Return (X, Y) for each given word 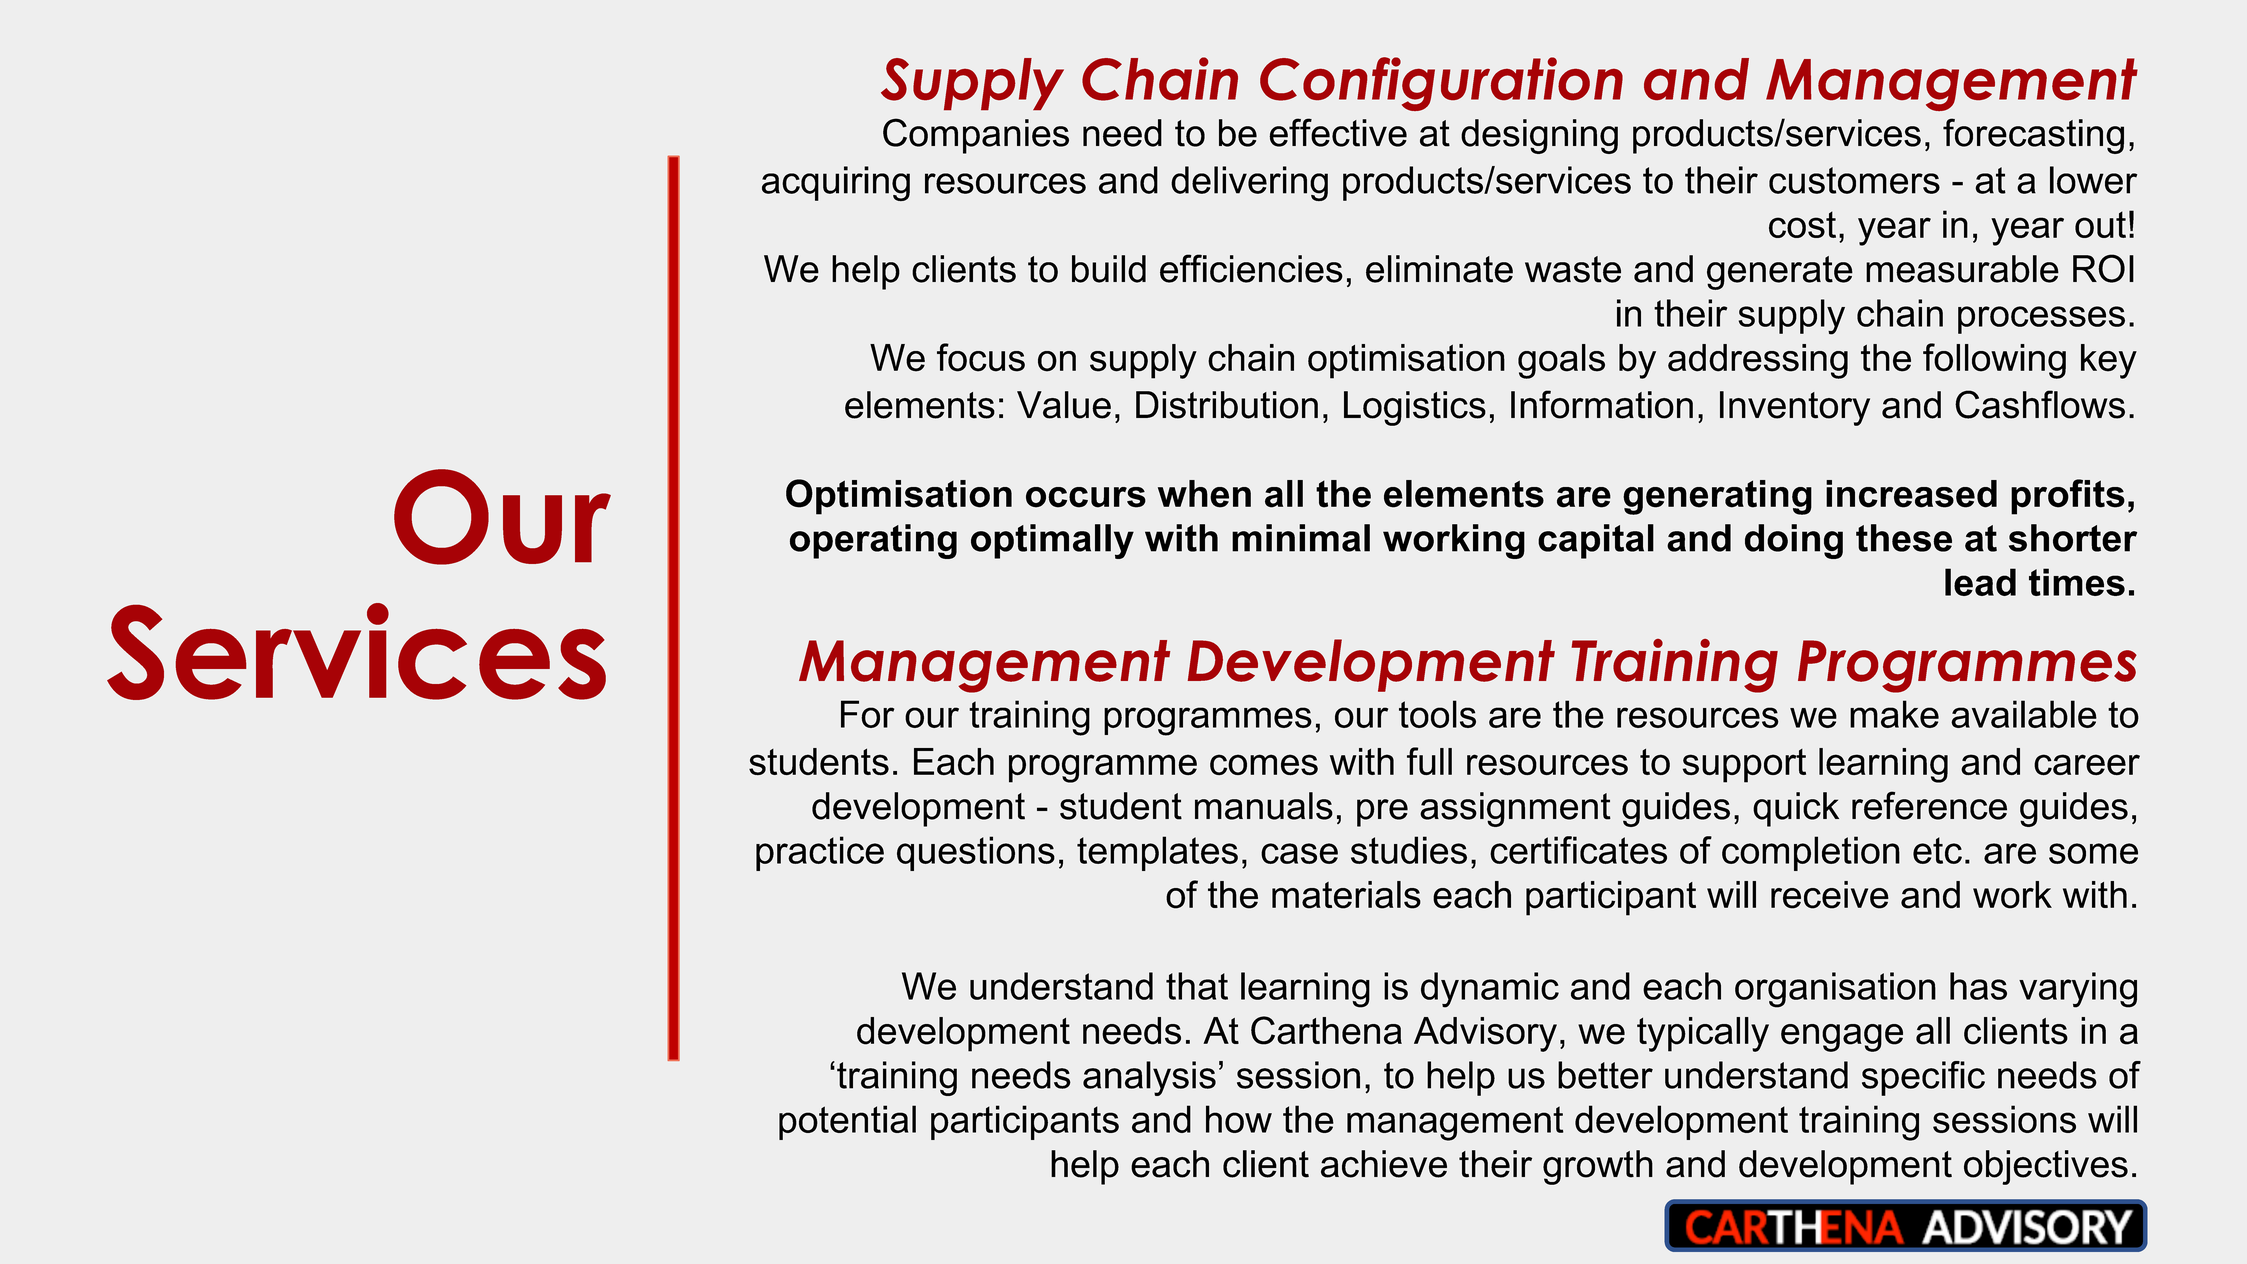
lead (1980, 582)
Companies (976, 136)
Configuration (1441, 84)
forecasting (2033, 136)
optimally (1052, 541)
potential (847, 1122)
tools (1437, 714)
